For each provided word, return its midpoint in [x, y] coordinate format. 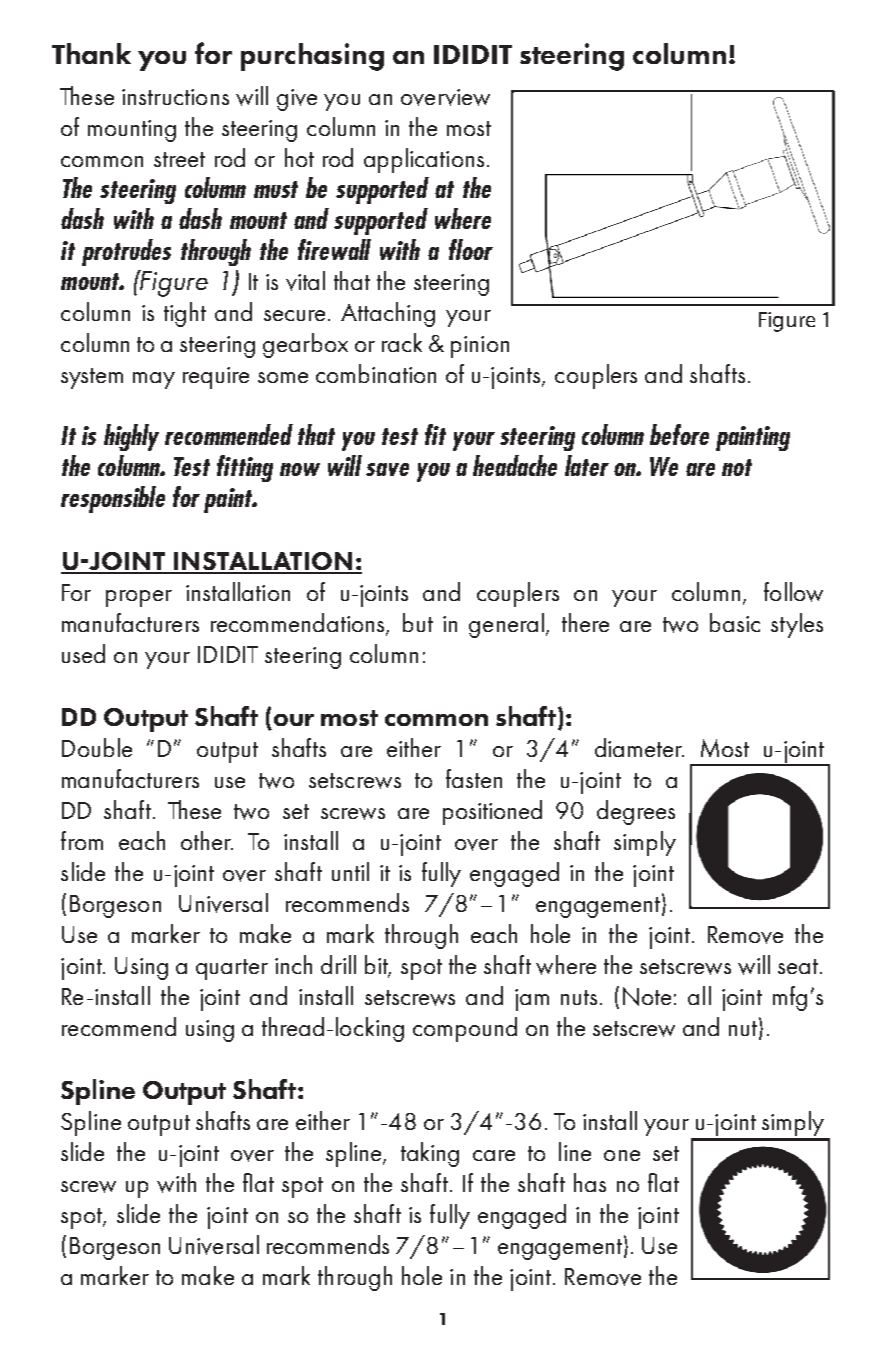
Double [97, 747]
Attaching [388, 314]
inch [293, 964]
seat [799, 966]
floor [471, 249]
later [587, 465]
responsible [113, 499]
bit [378, 966]
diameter [639, 747]
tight [185, 314]
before [679, 434]
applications [424, 160]
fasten [474, 778]
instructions [175, 97]
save [387, 469]
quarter [232, 969]
